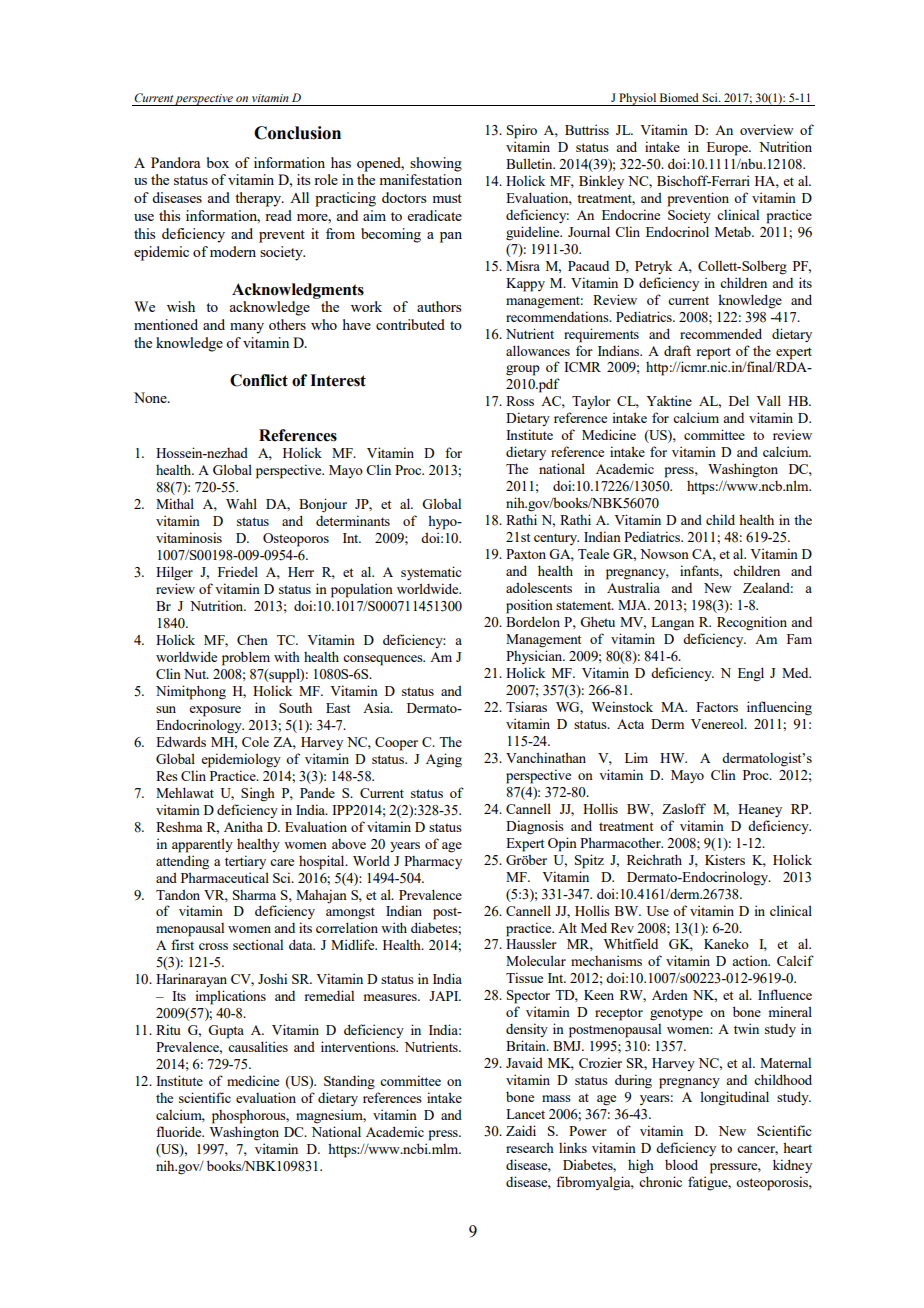 The height and width of the screenshot is (1308, 924). I want to click on Spiro, so click(522, 131).
